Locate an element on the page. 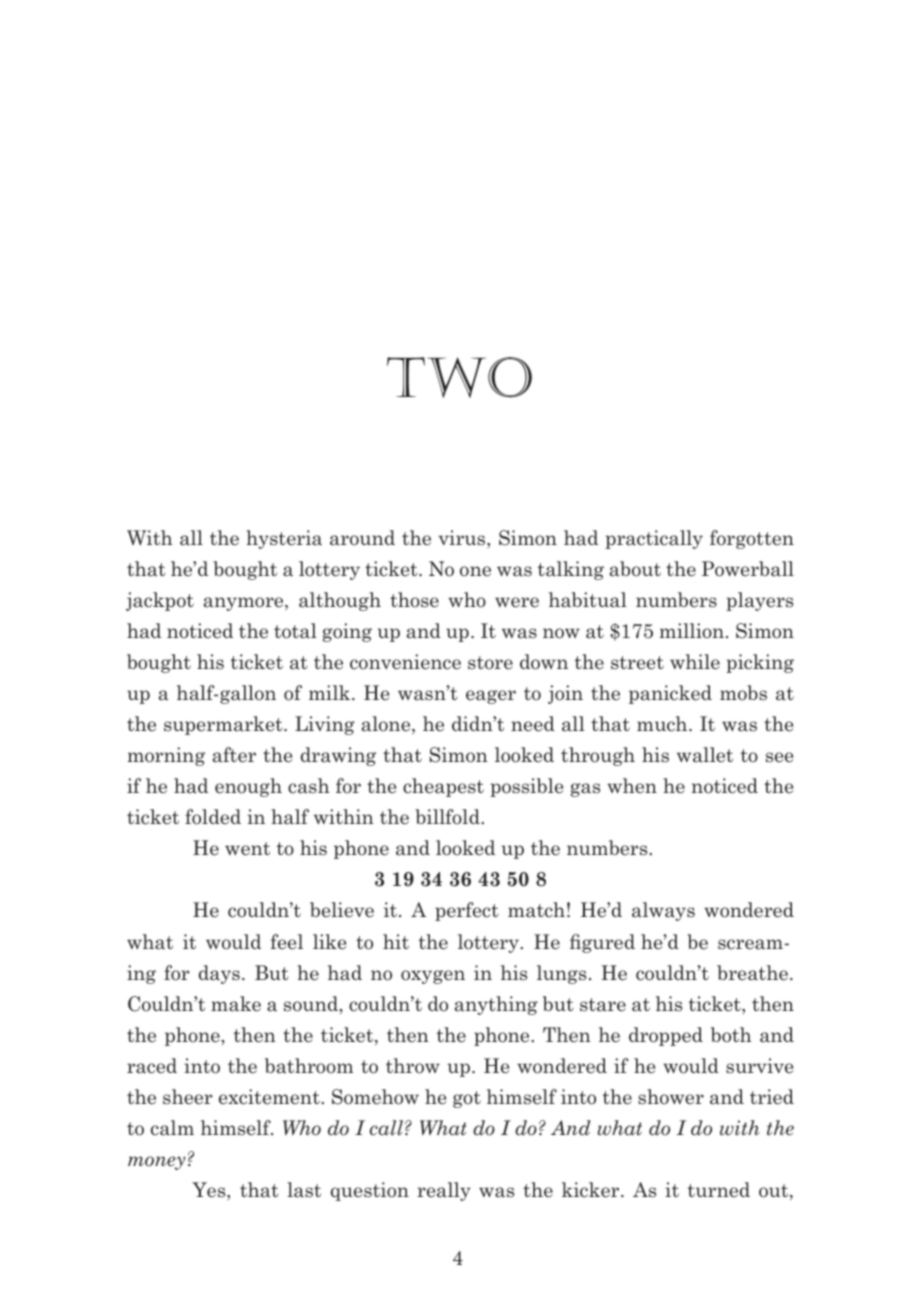 The width and height of the document is (921, 1316). two is located at coordinates (459, 377).
